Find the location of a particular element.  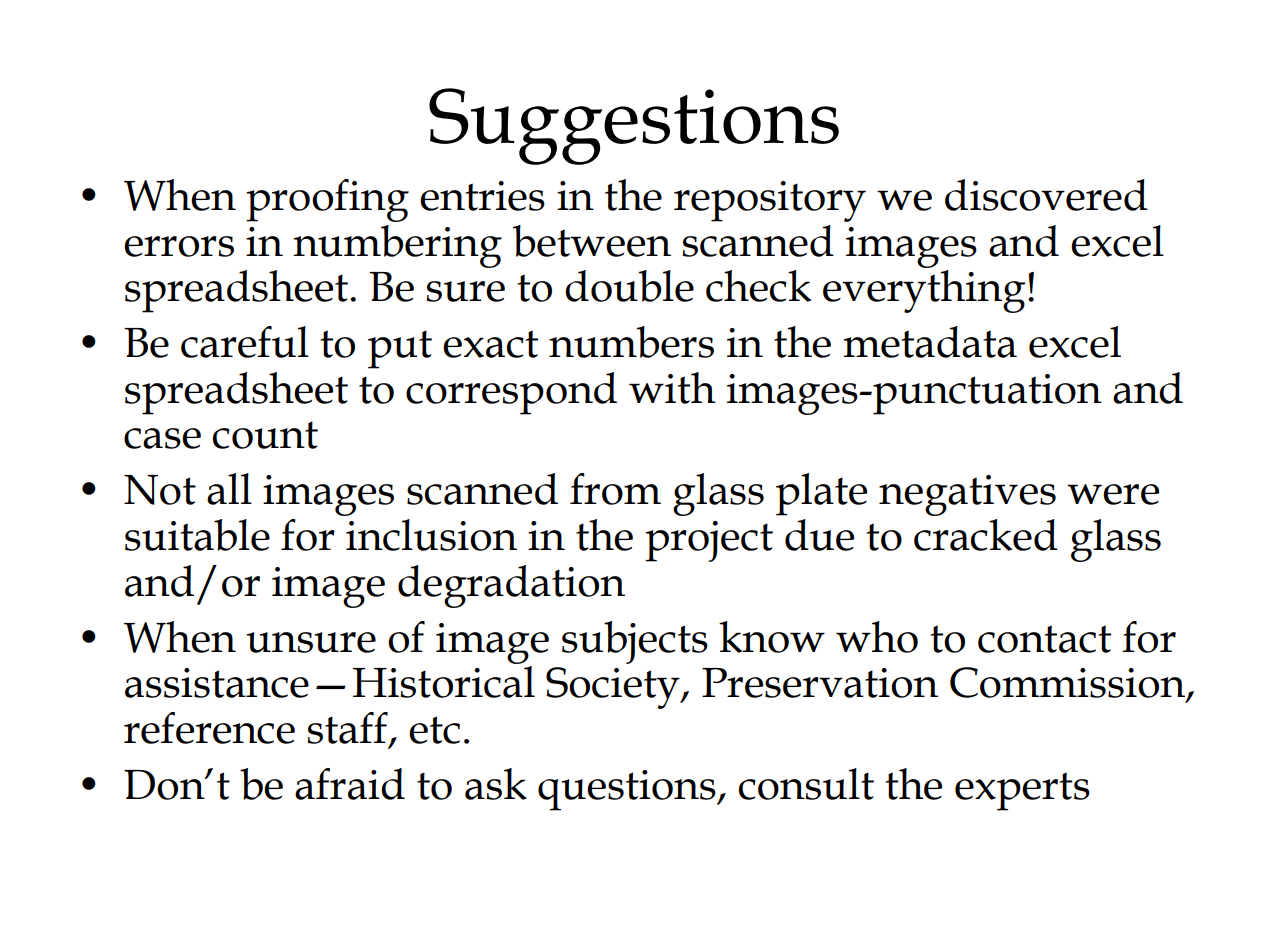

from is located at coordinates (615, 489).
